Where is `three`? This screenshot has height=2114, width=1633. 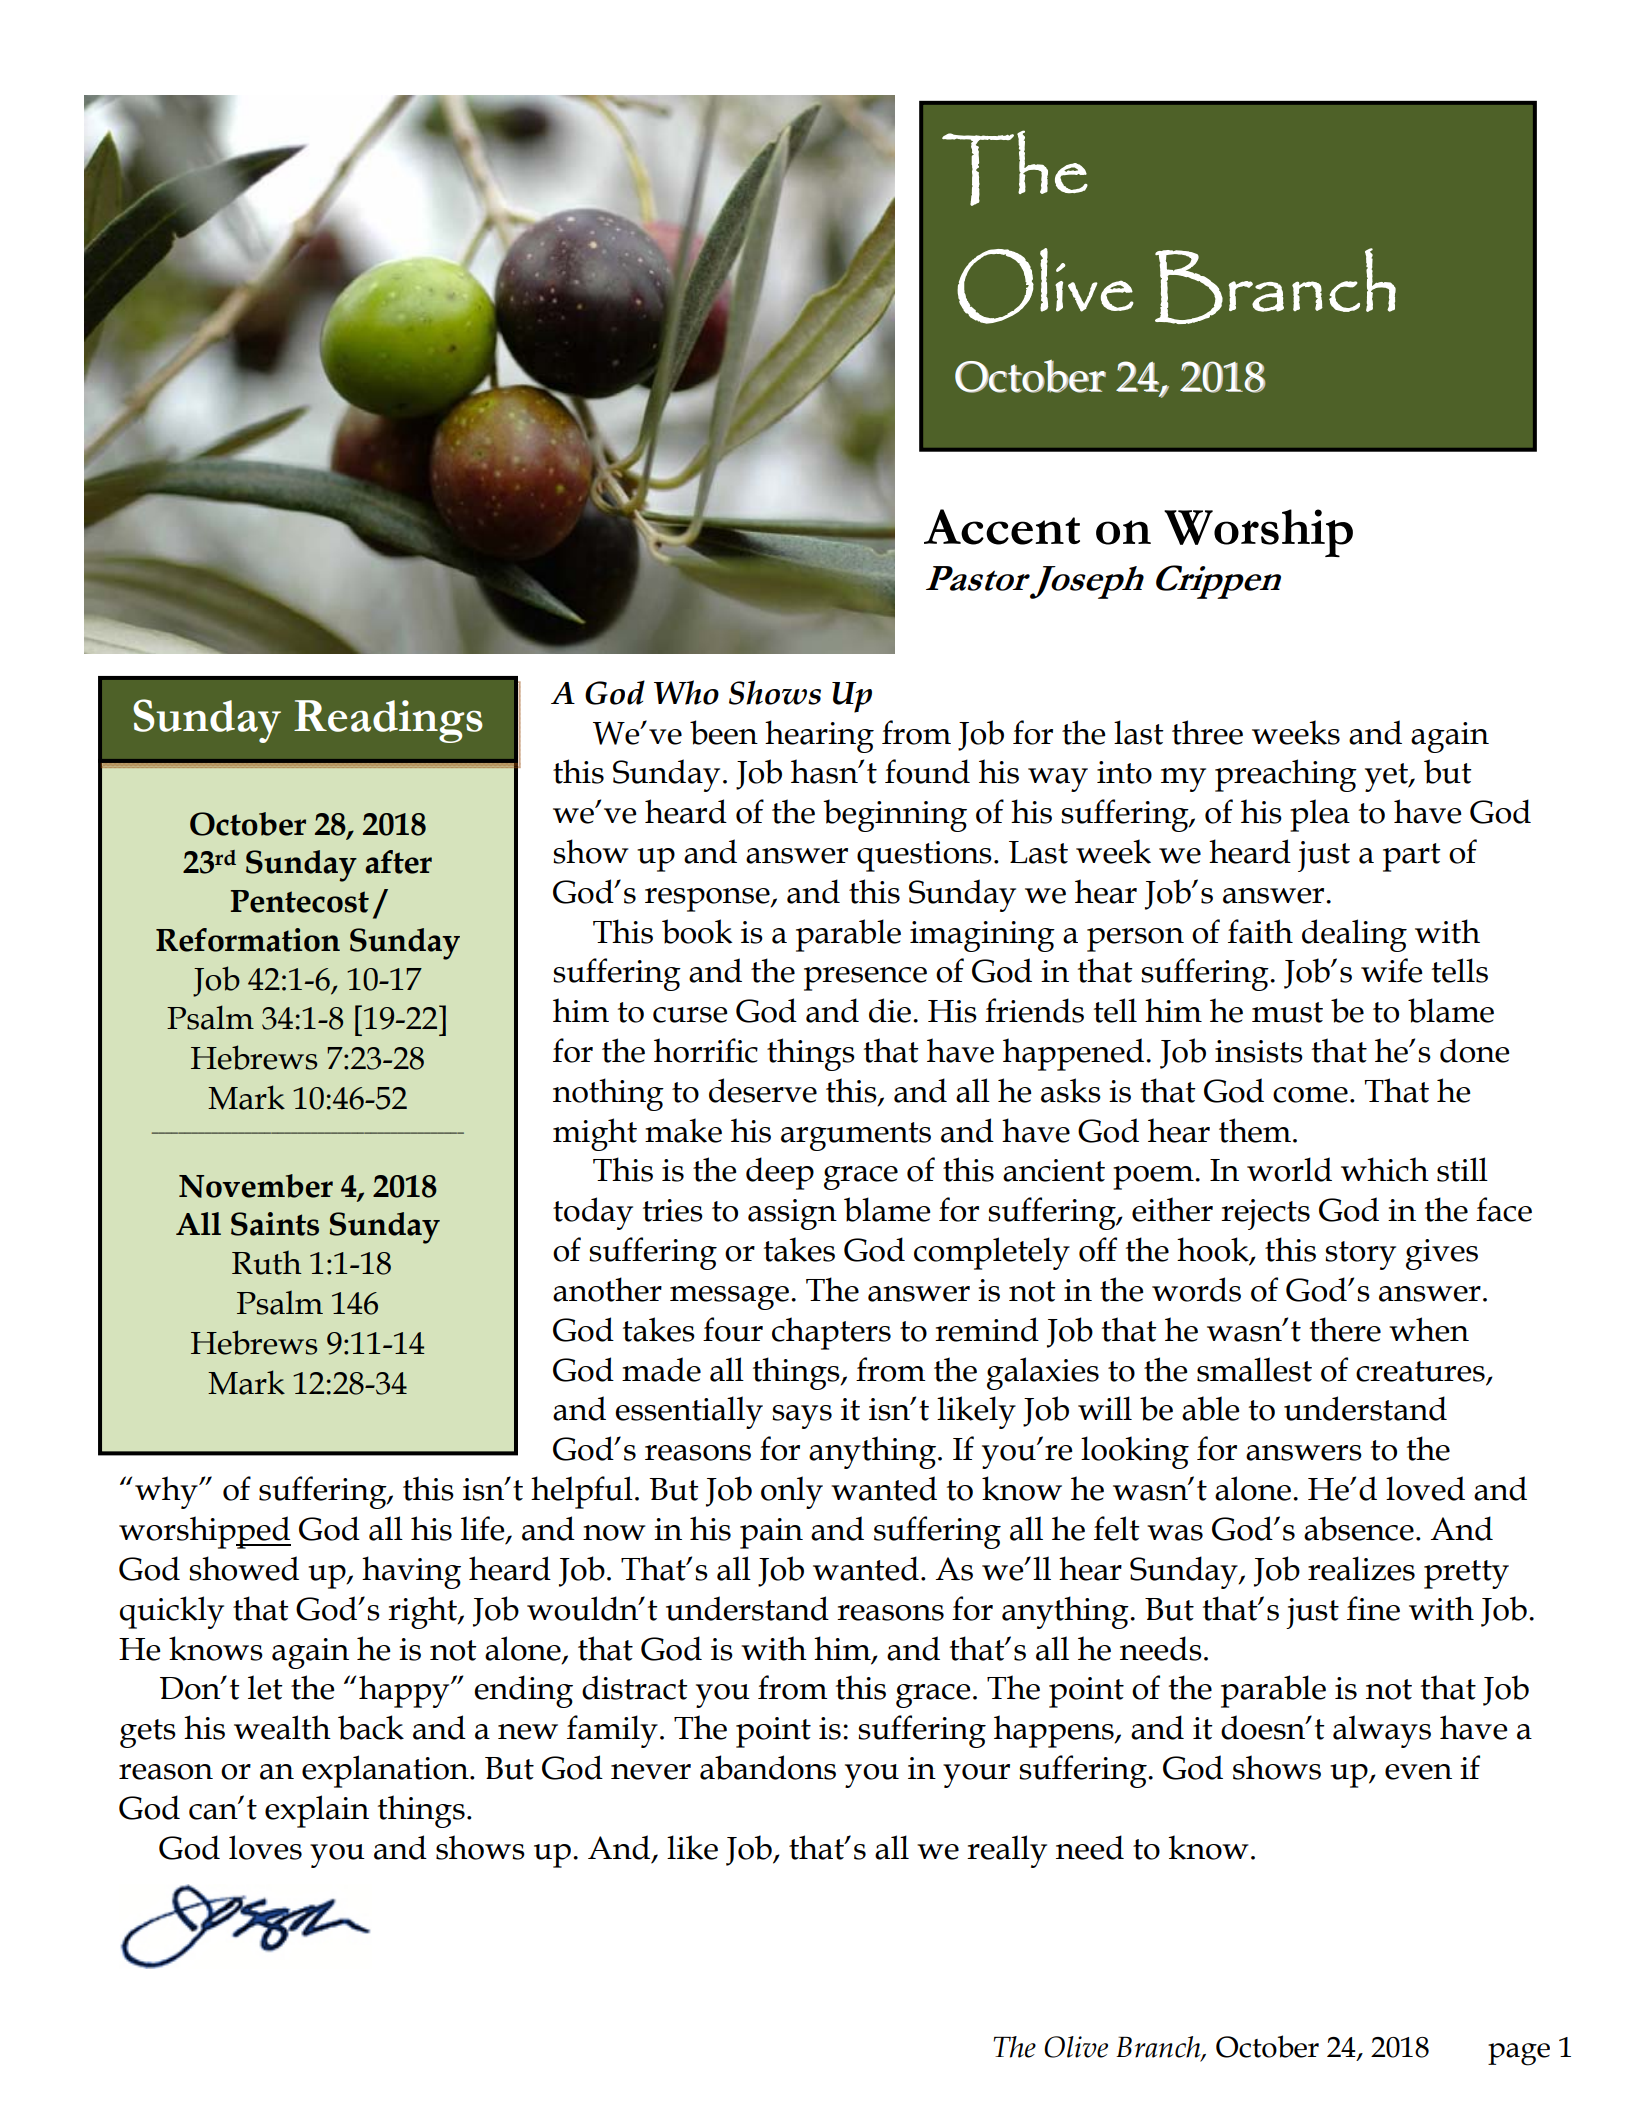
three is located at coordinates (1207, 732).
